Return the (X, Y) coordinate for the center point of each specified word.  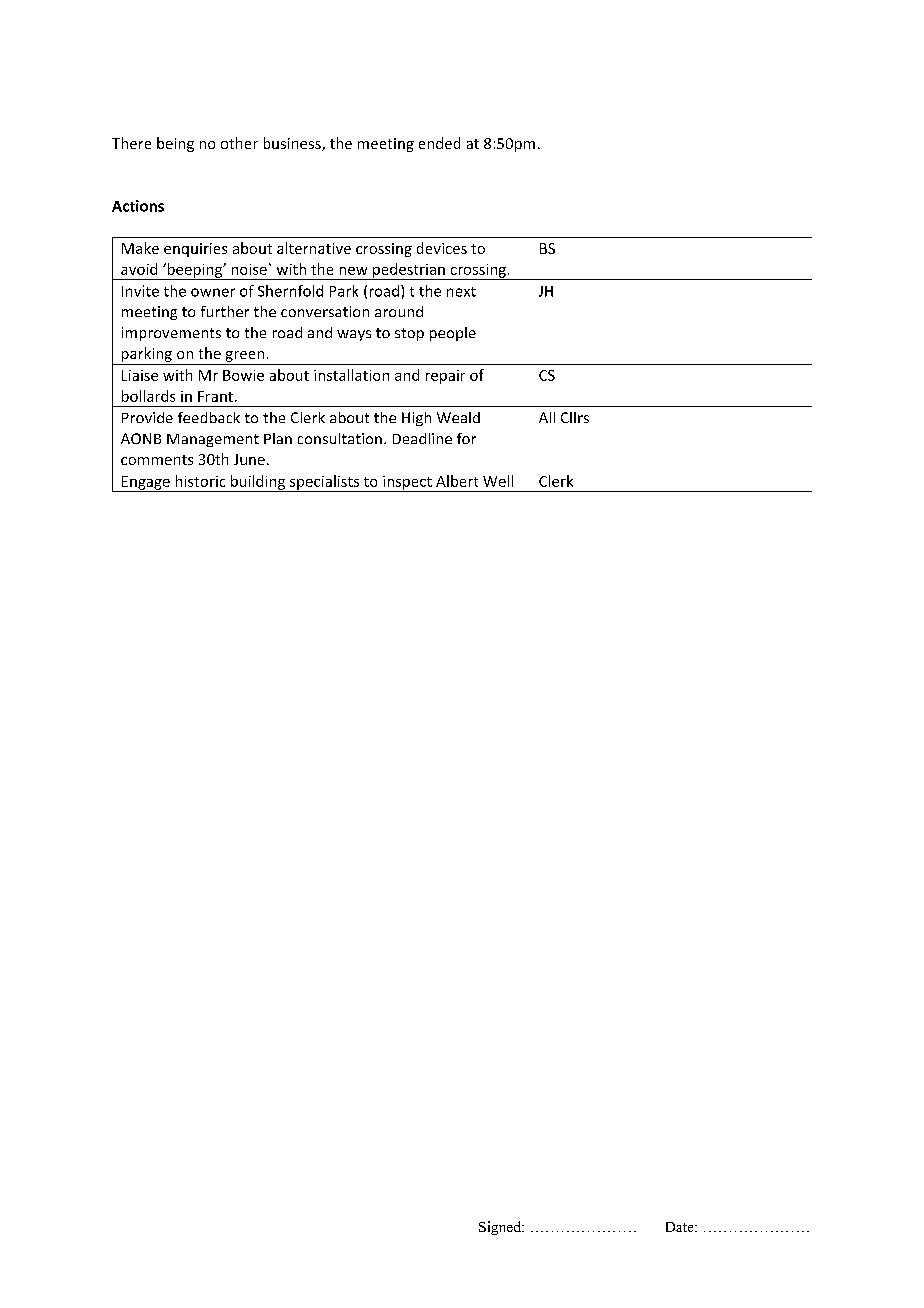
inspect (407, 484)
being (175, 144)
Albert (457, 481)
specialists (324, 483)
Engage (146, 484)
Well (498, 481)
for (466, 438)
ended (439, 143)
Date (681, 1227)
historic (200, 481)
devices (442, 248)
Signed (501, 1228)
